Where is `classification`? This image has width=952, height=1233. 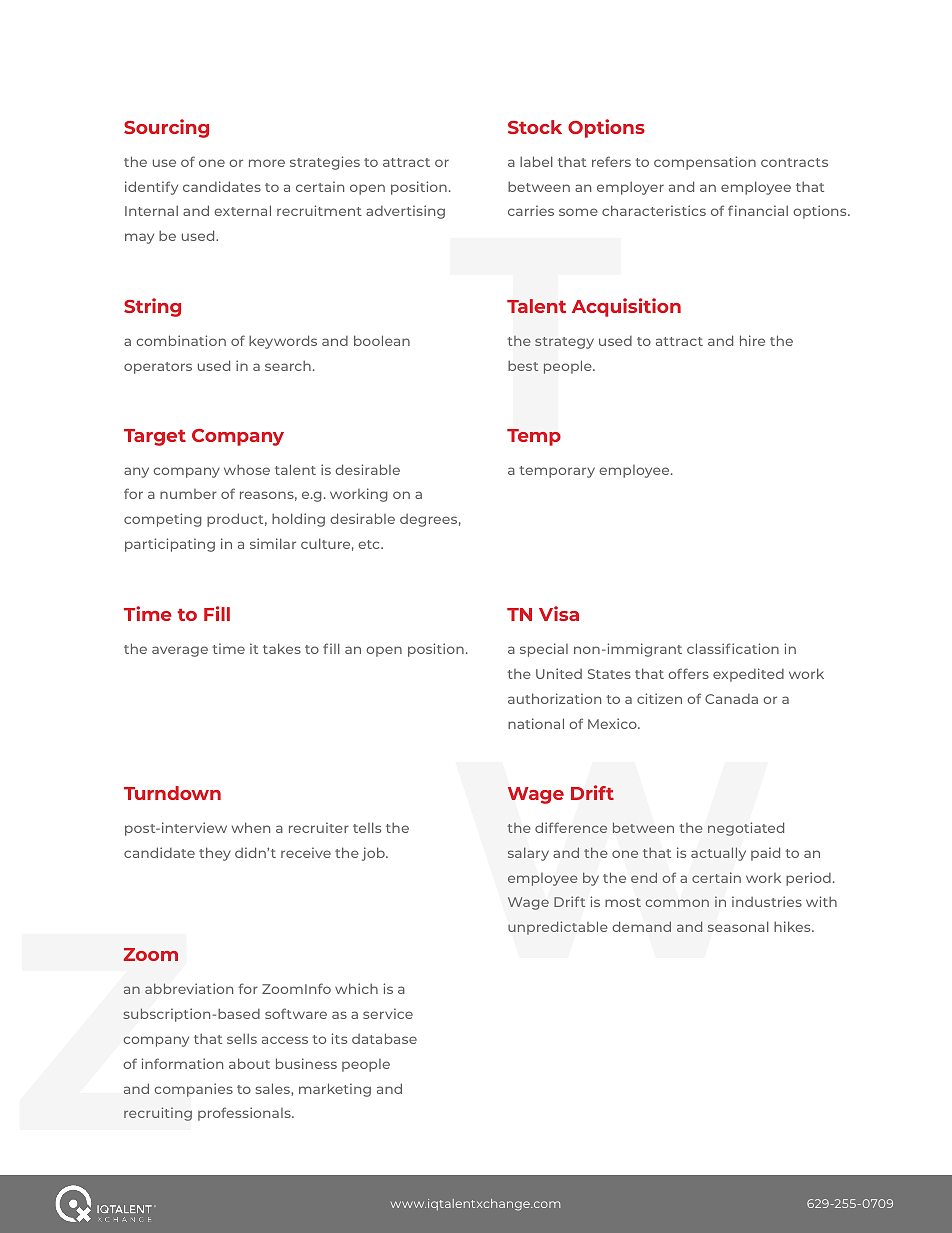 classification is located at coordinates (733, 648).
